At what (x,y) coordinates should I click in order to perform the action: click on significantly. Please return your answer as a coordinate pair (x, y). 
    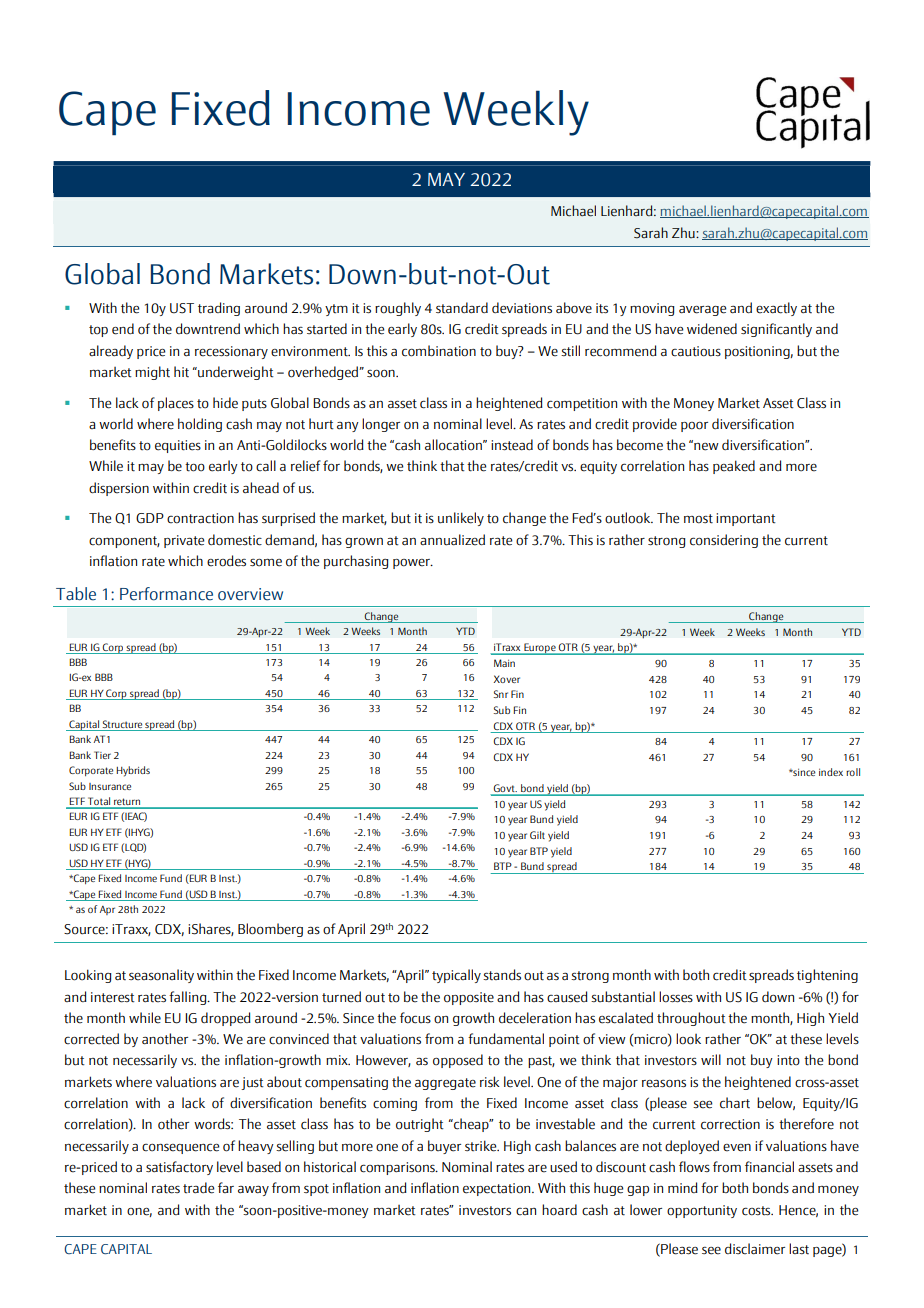
    Looking at the image, I should click on (776, 330).
